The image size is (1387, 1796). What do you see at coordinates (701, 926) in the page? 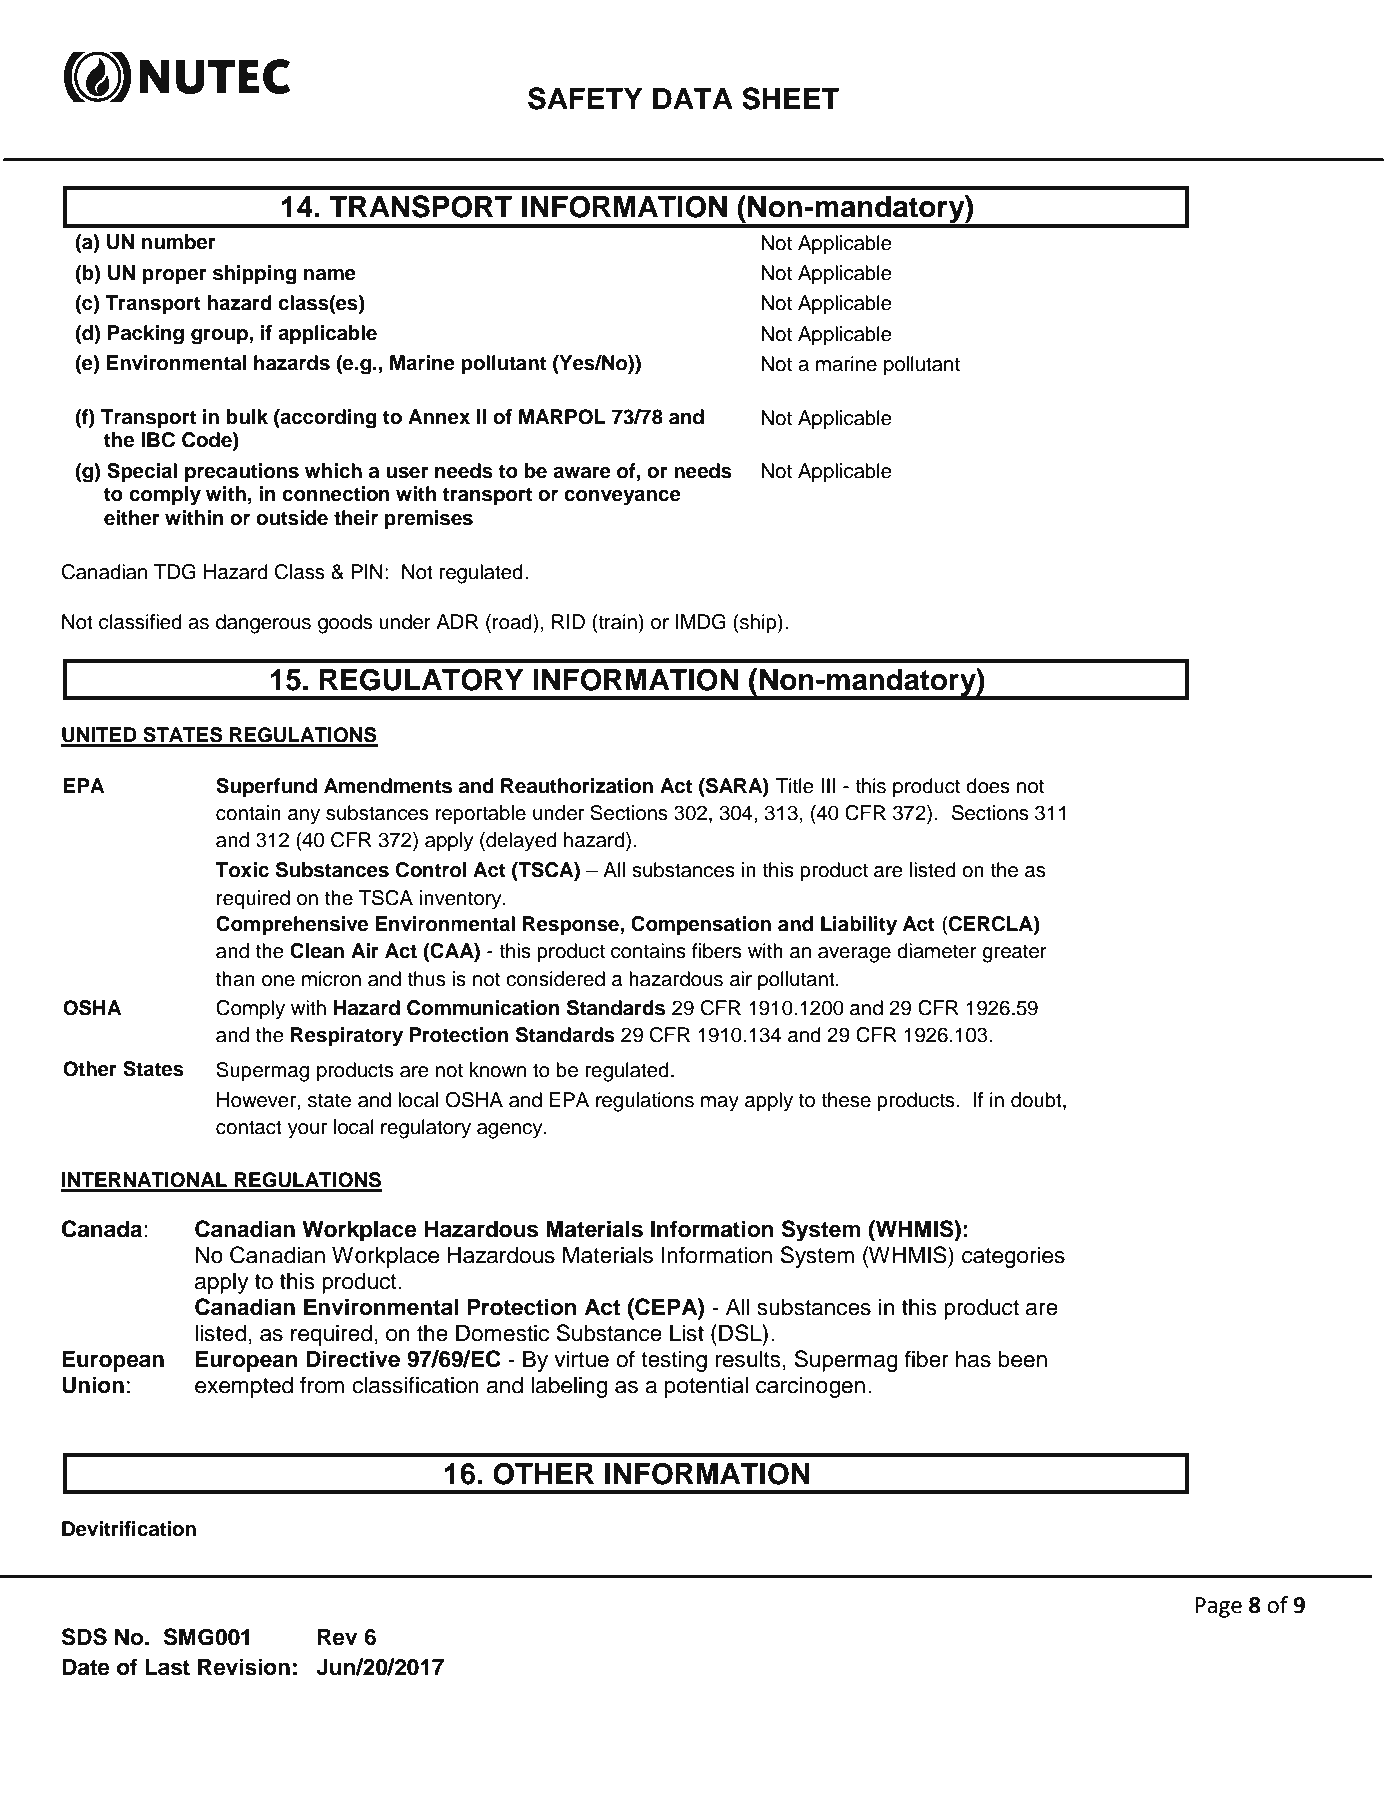
I see `Compensation` at bounding box center [701, 926].
